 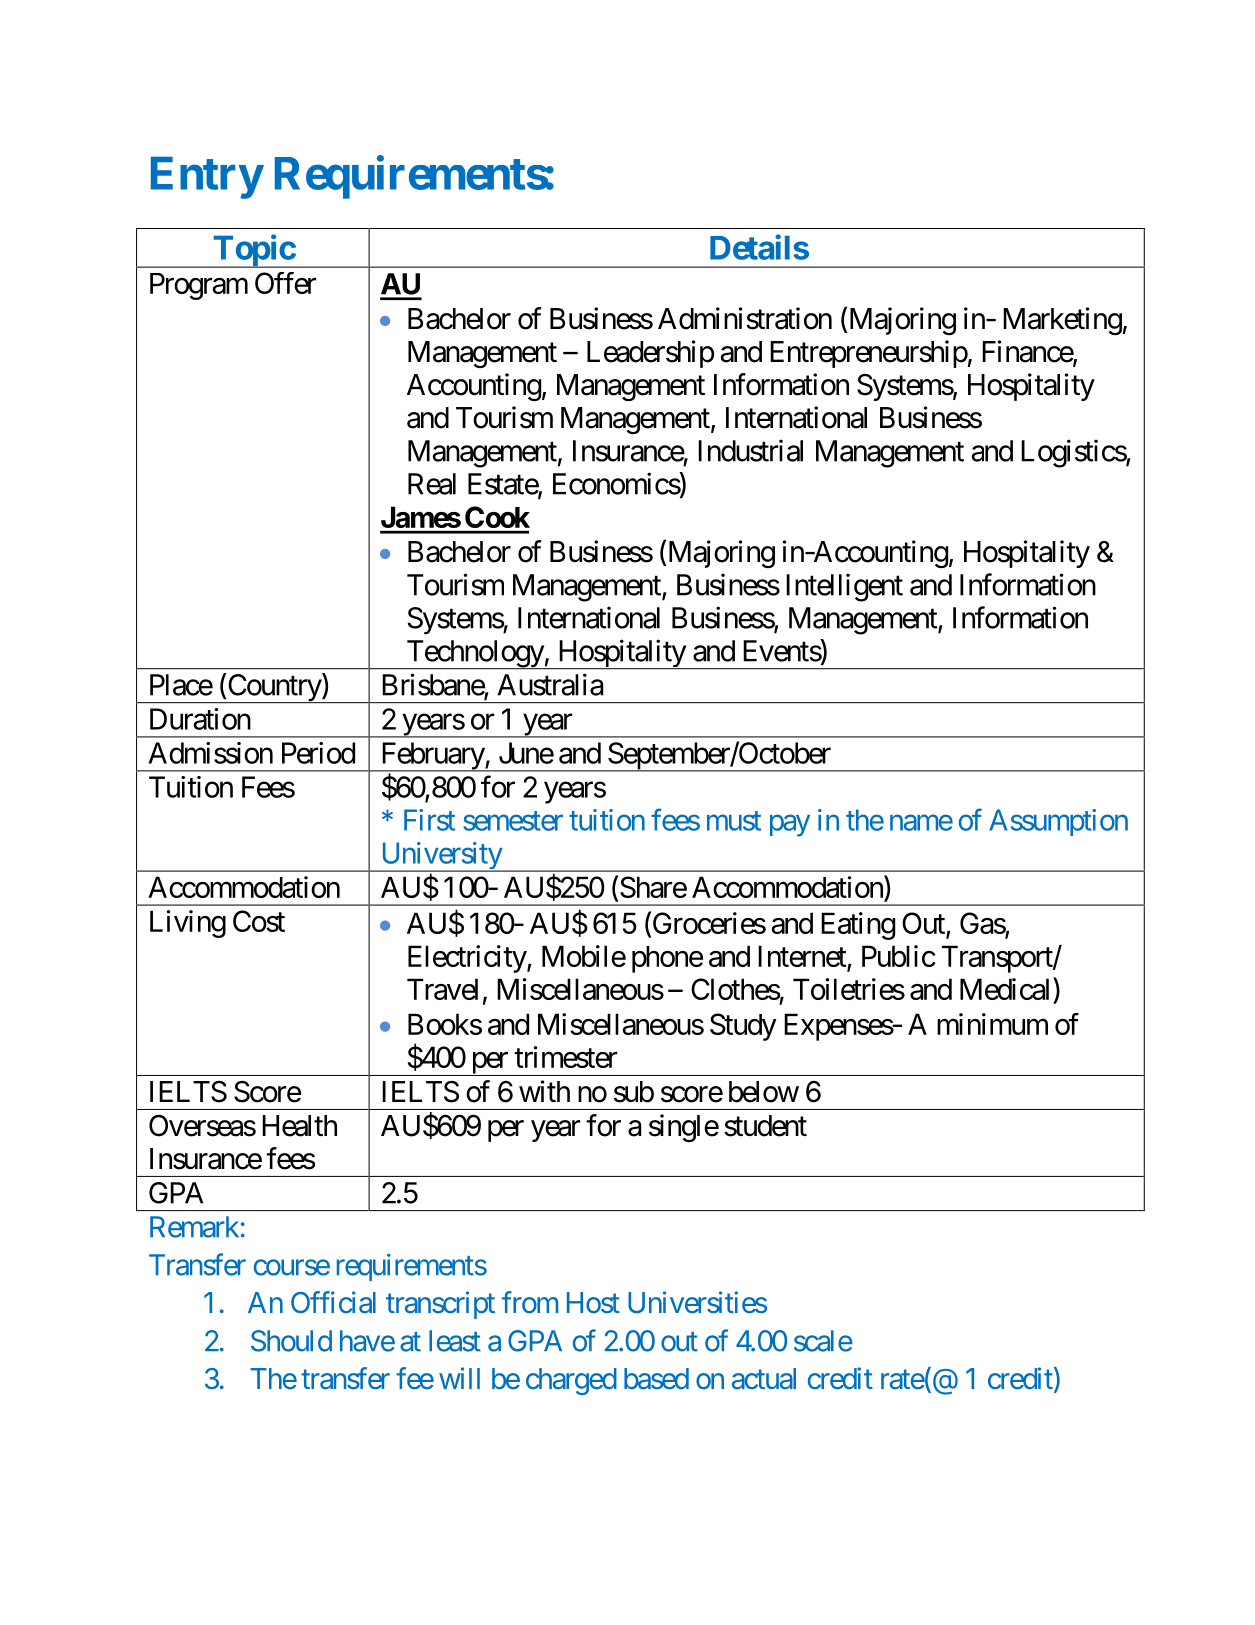 I want to click on Administration, so click(x=745, y=318).
